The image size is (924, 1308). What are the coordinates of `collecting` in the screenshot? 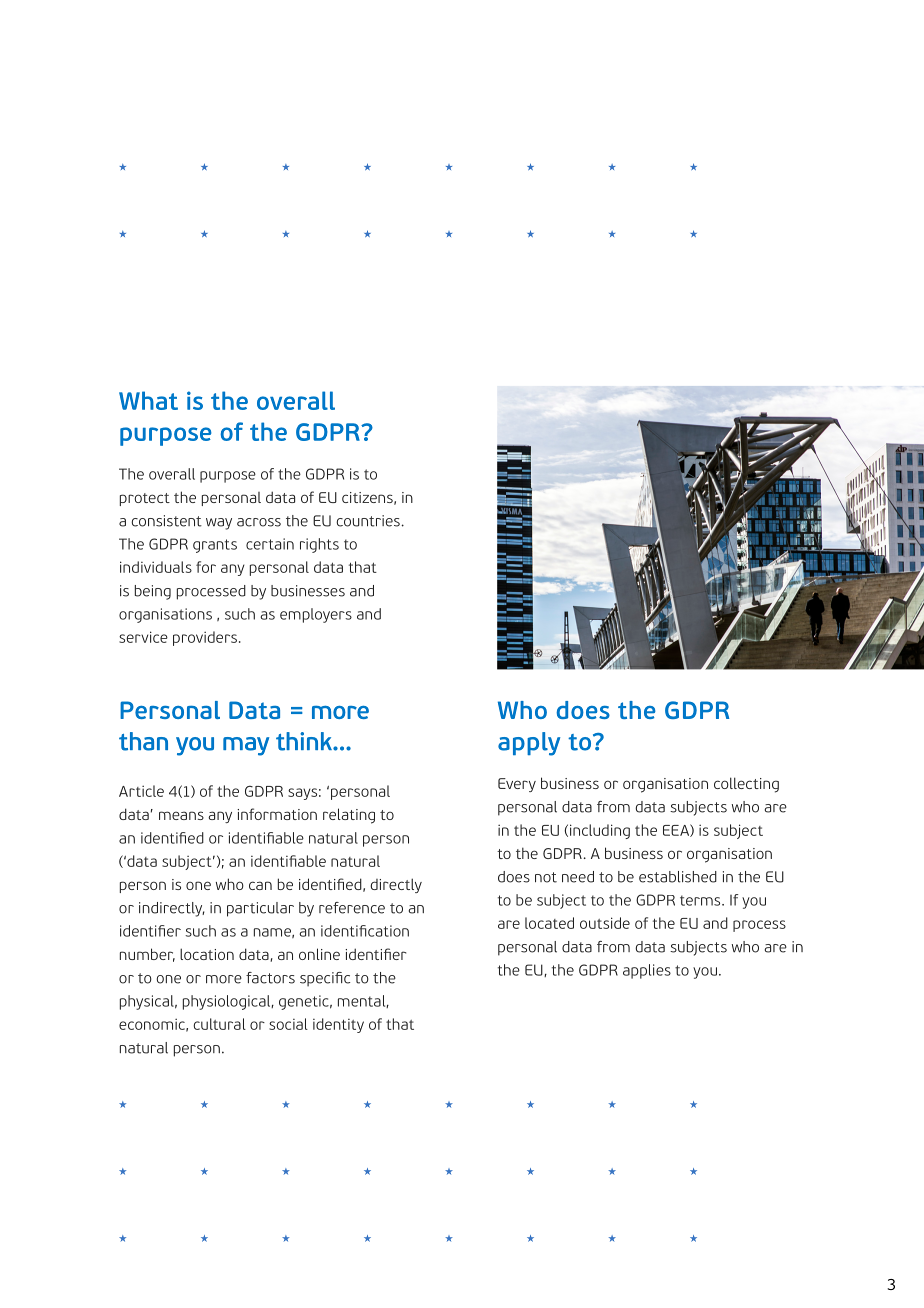 It's located at (746, 785).
